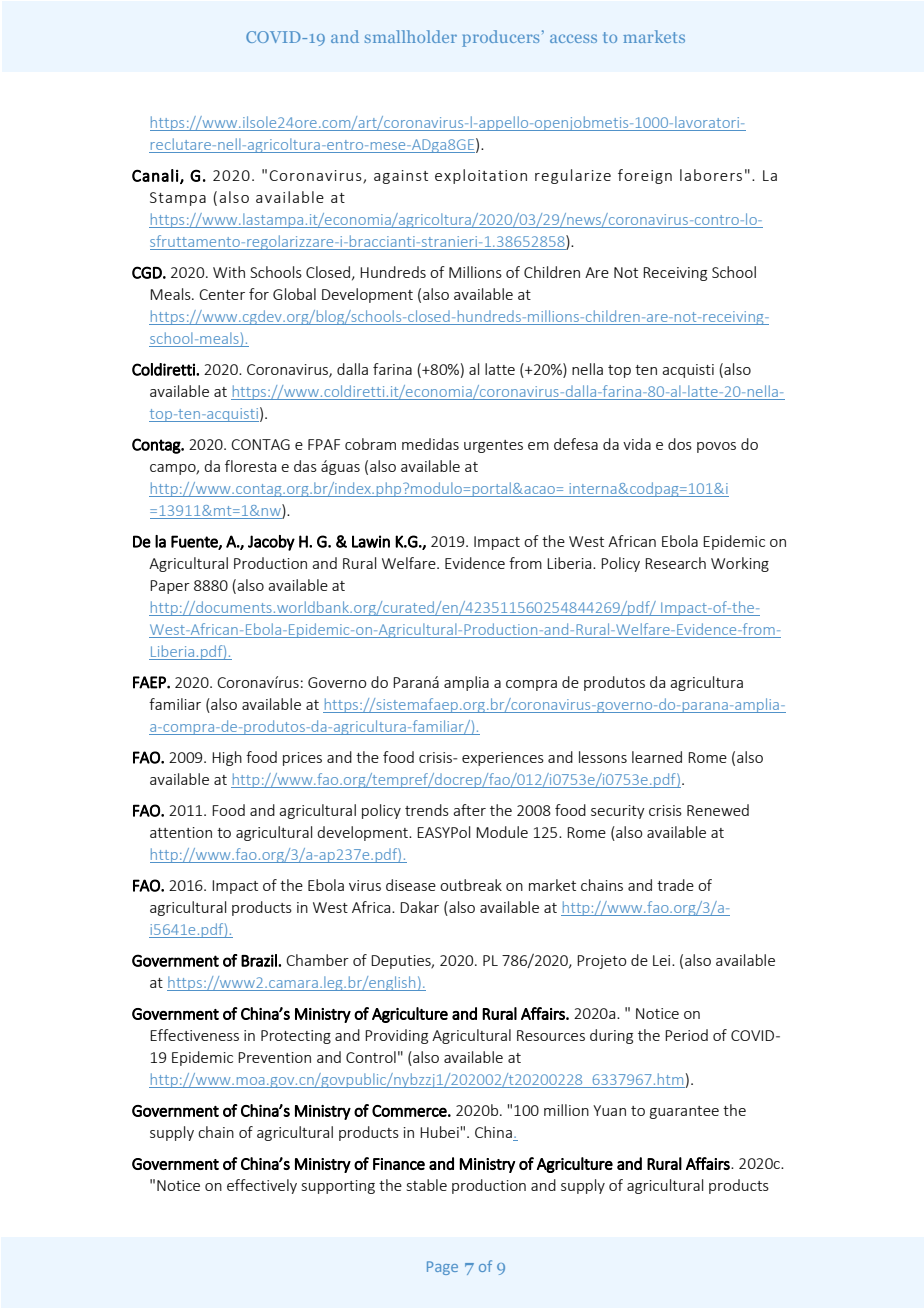 This image has height=1308, width=924. I want to click on after, so click(469, 810).
